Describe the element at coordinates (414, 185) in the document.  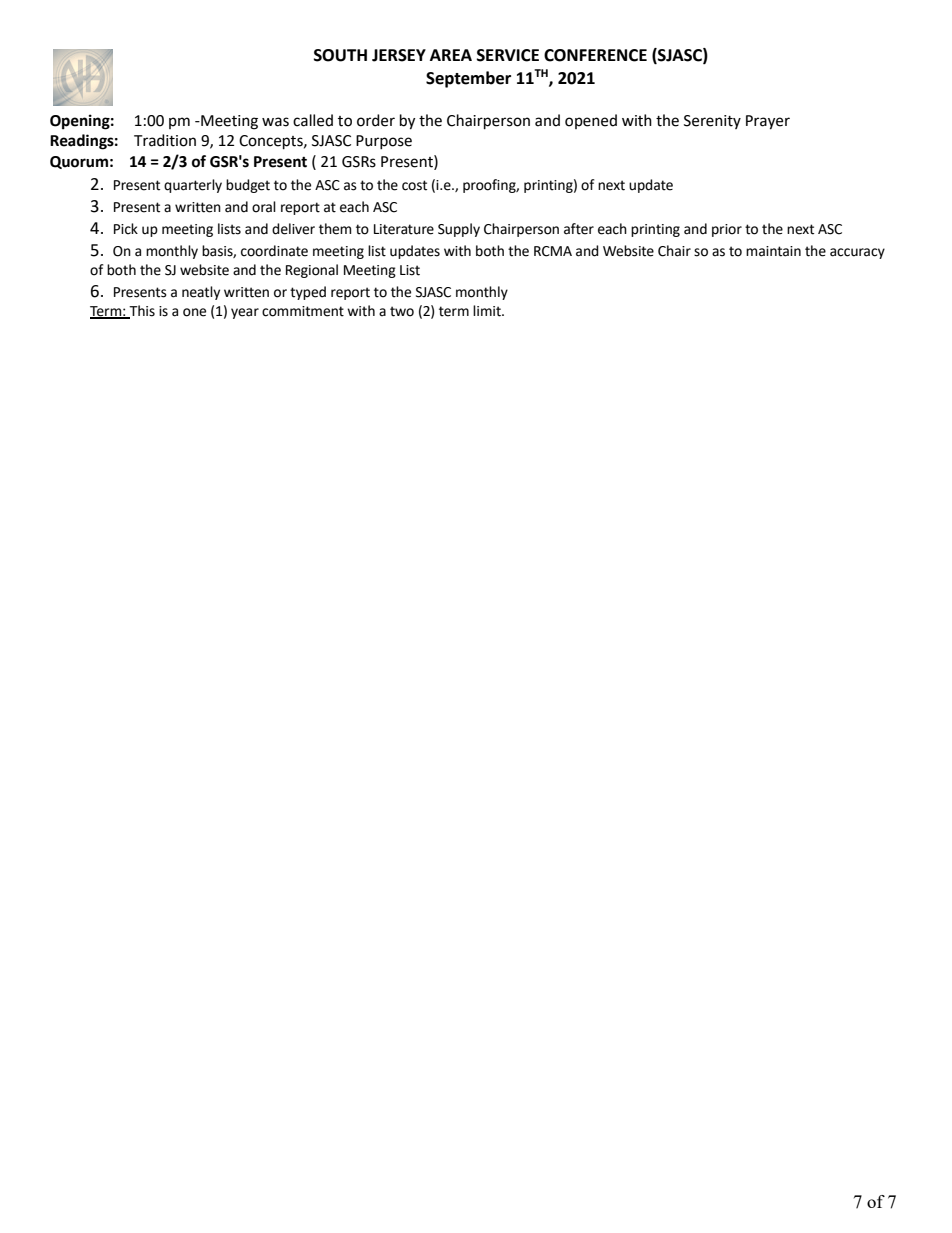
I see `cost` at that location.
